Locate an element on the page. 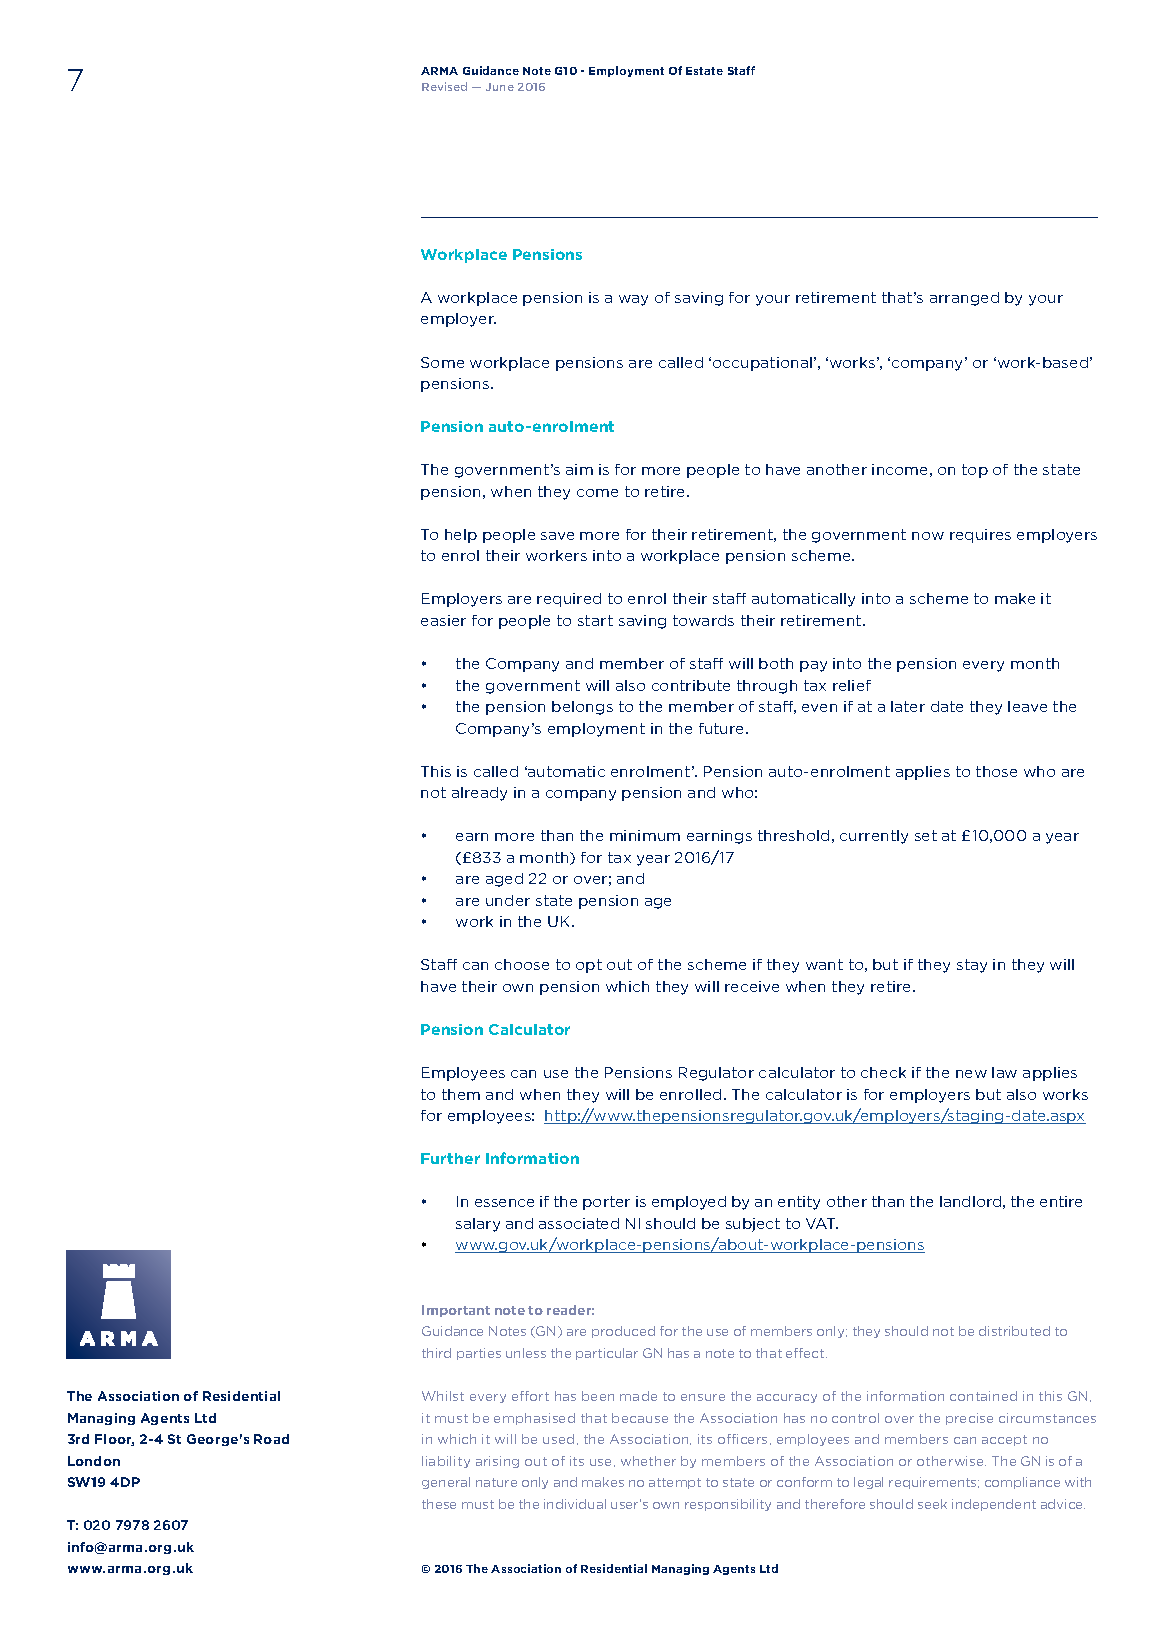 The image size is (1165, 1648). already is located at coordinates (479, 794).
